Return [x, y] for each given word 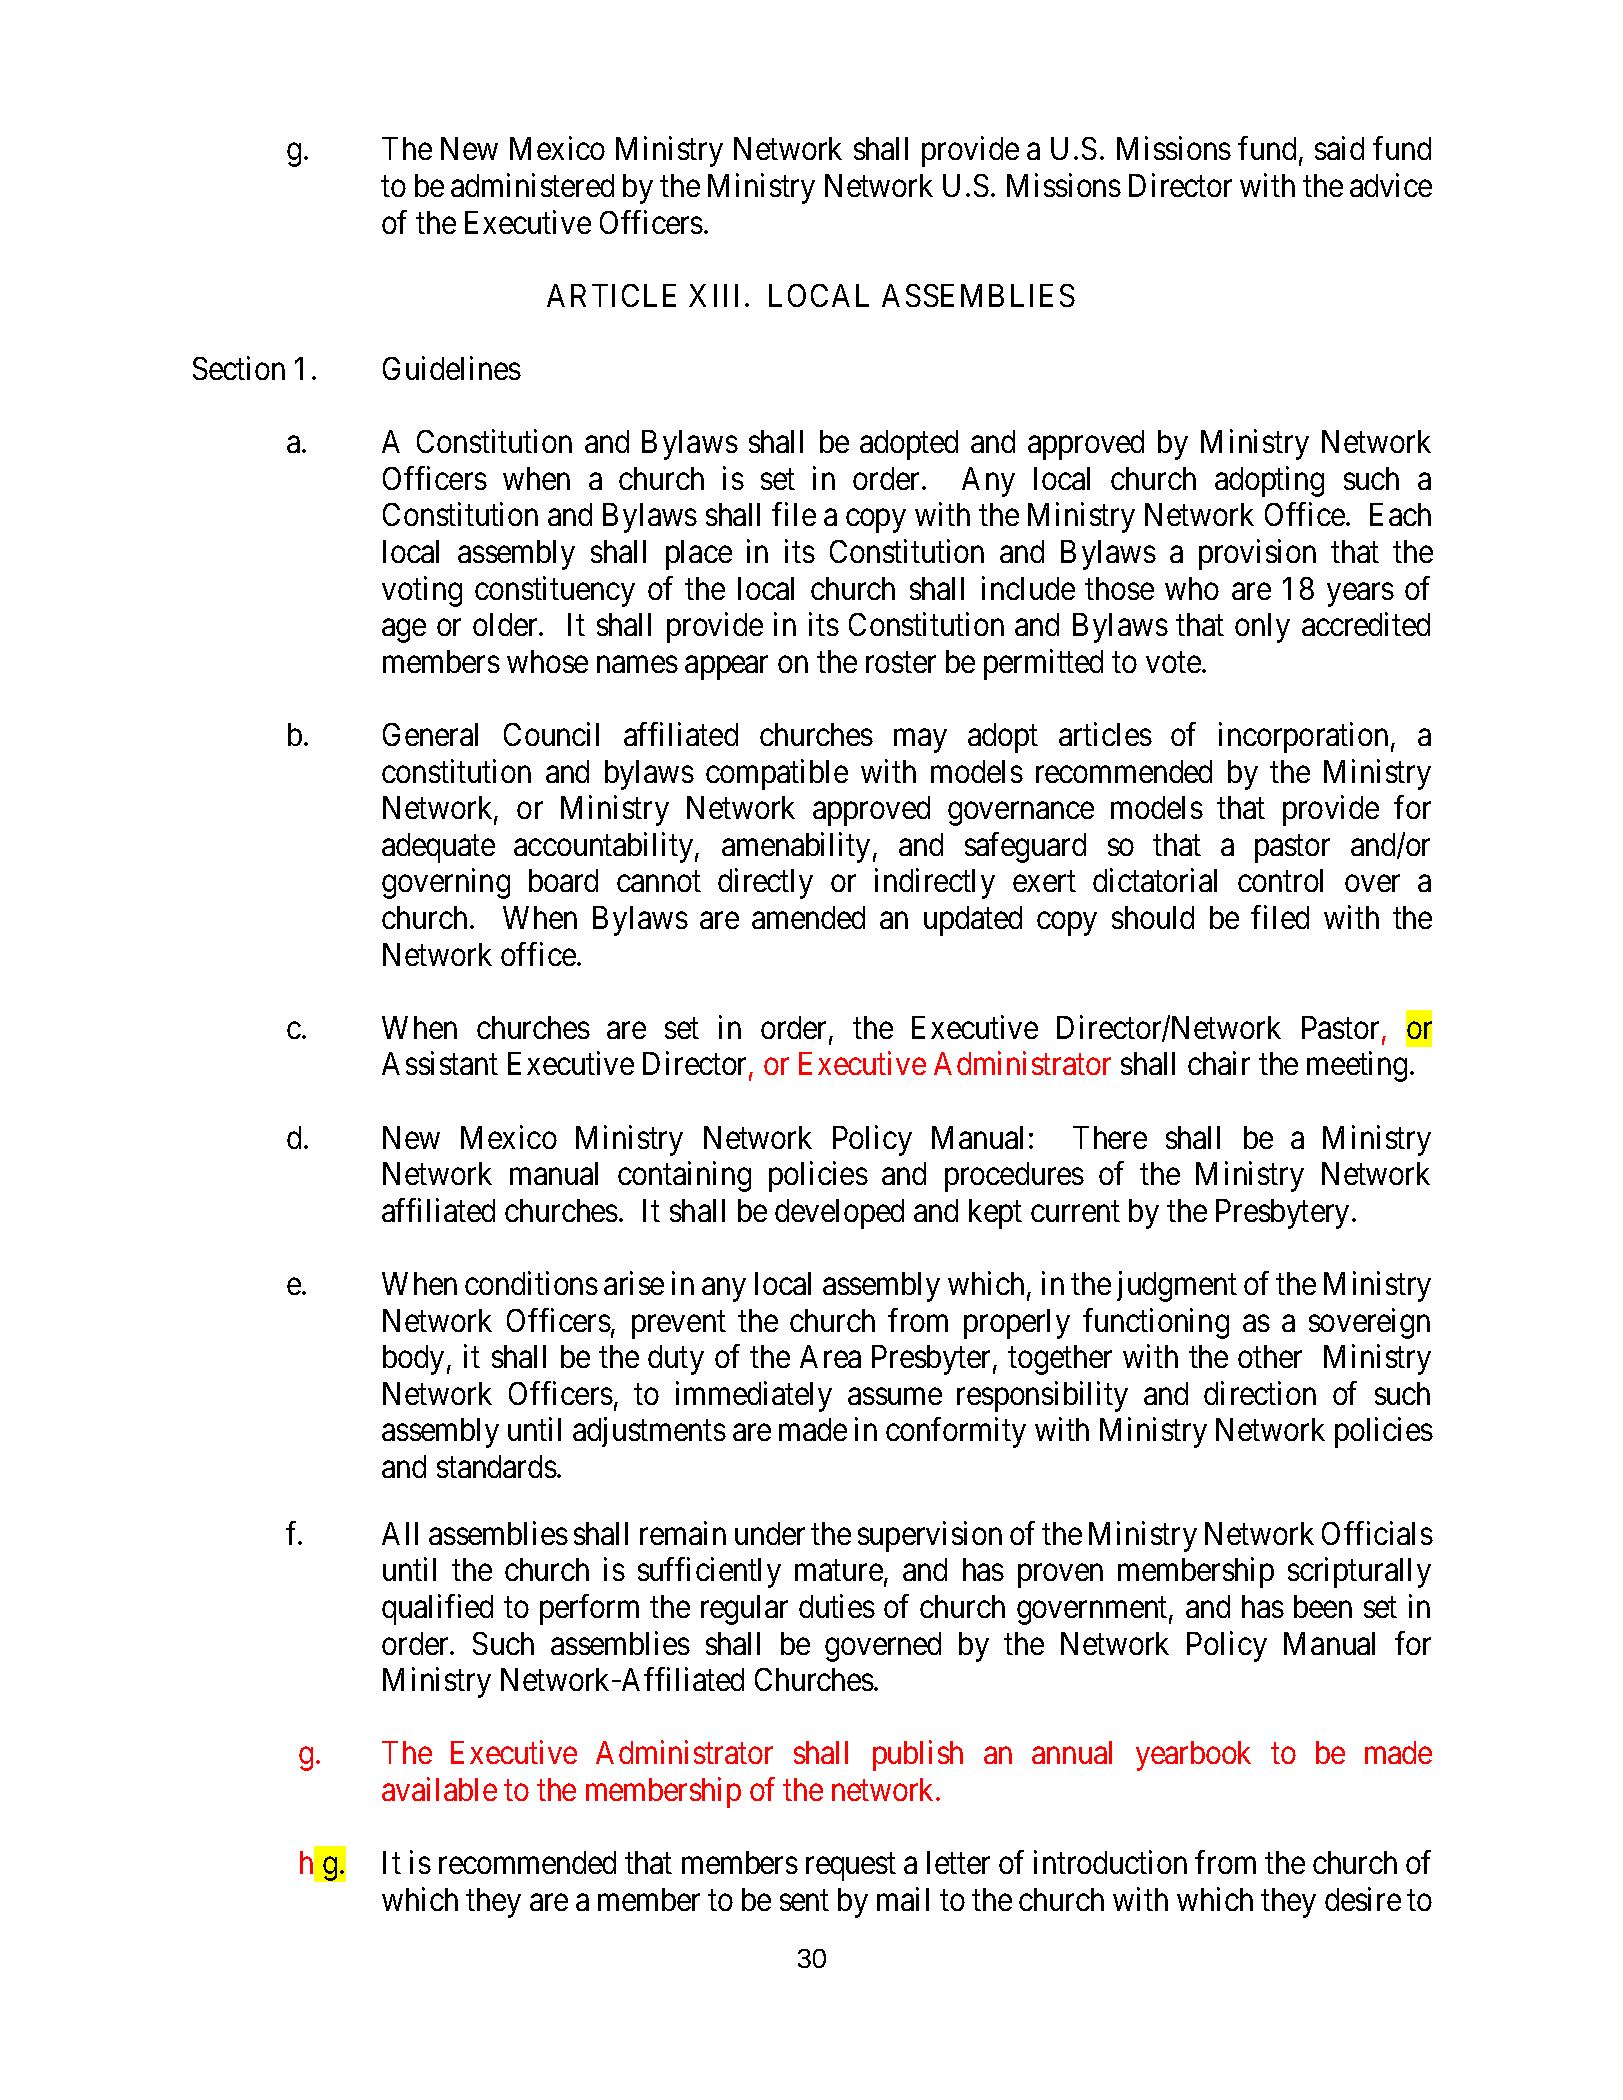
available [439, 1789]
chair [1219, 1063]
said [1339, 148]
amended [808, 917]
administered [532, 185]
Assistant [440, 1063]
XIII [717, 295]
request [851, 1867]
